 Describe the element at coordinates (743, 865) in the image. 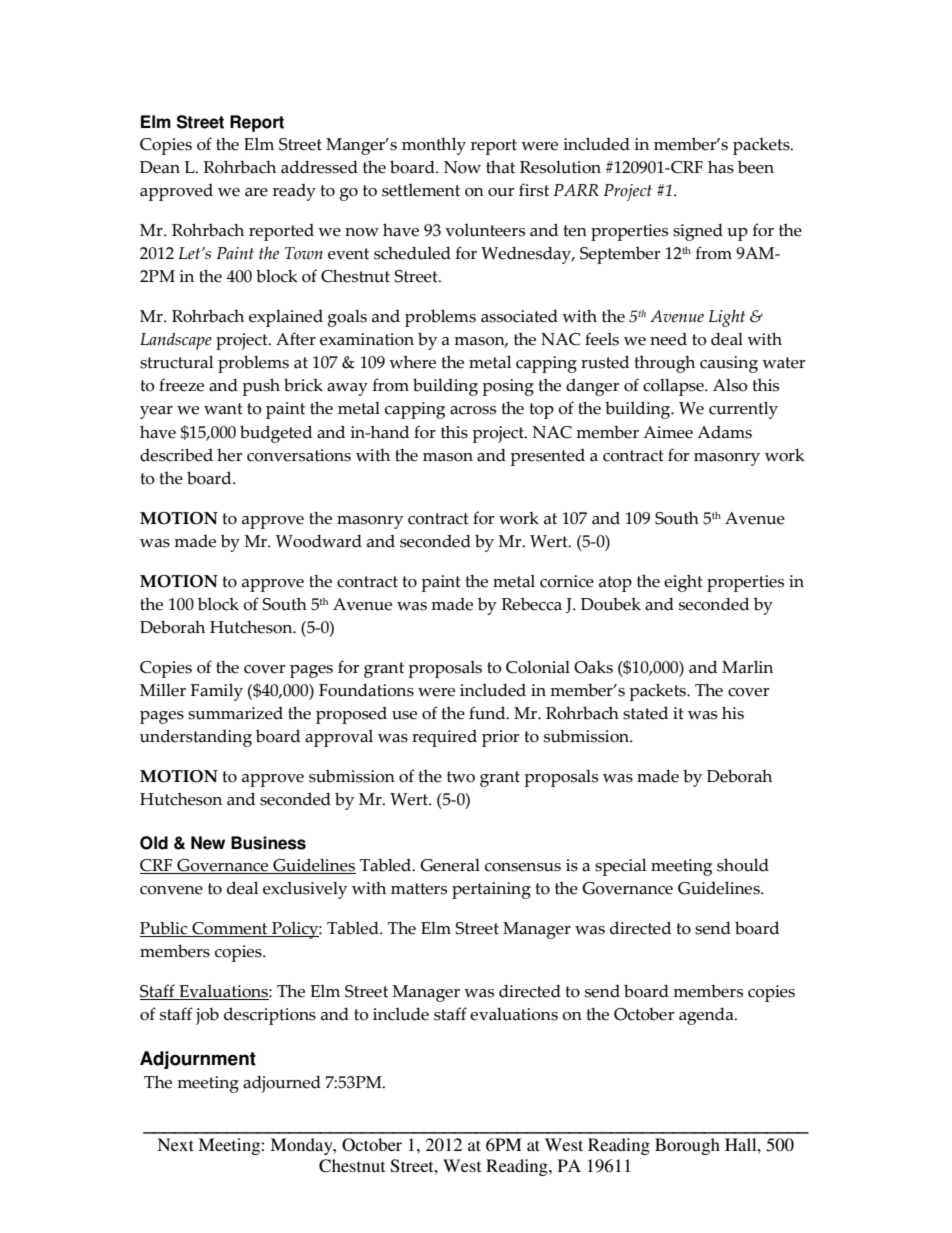

I see `should` at that location.
